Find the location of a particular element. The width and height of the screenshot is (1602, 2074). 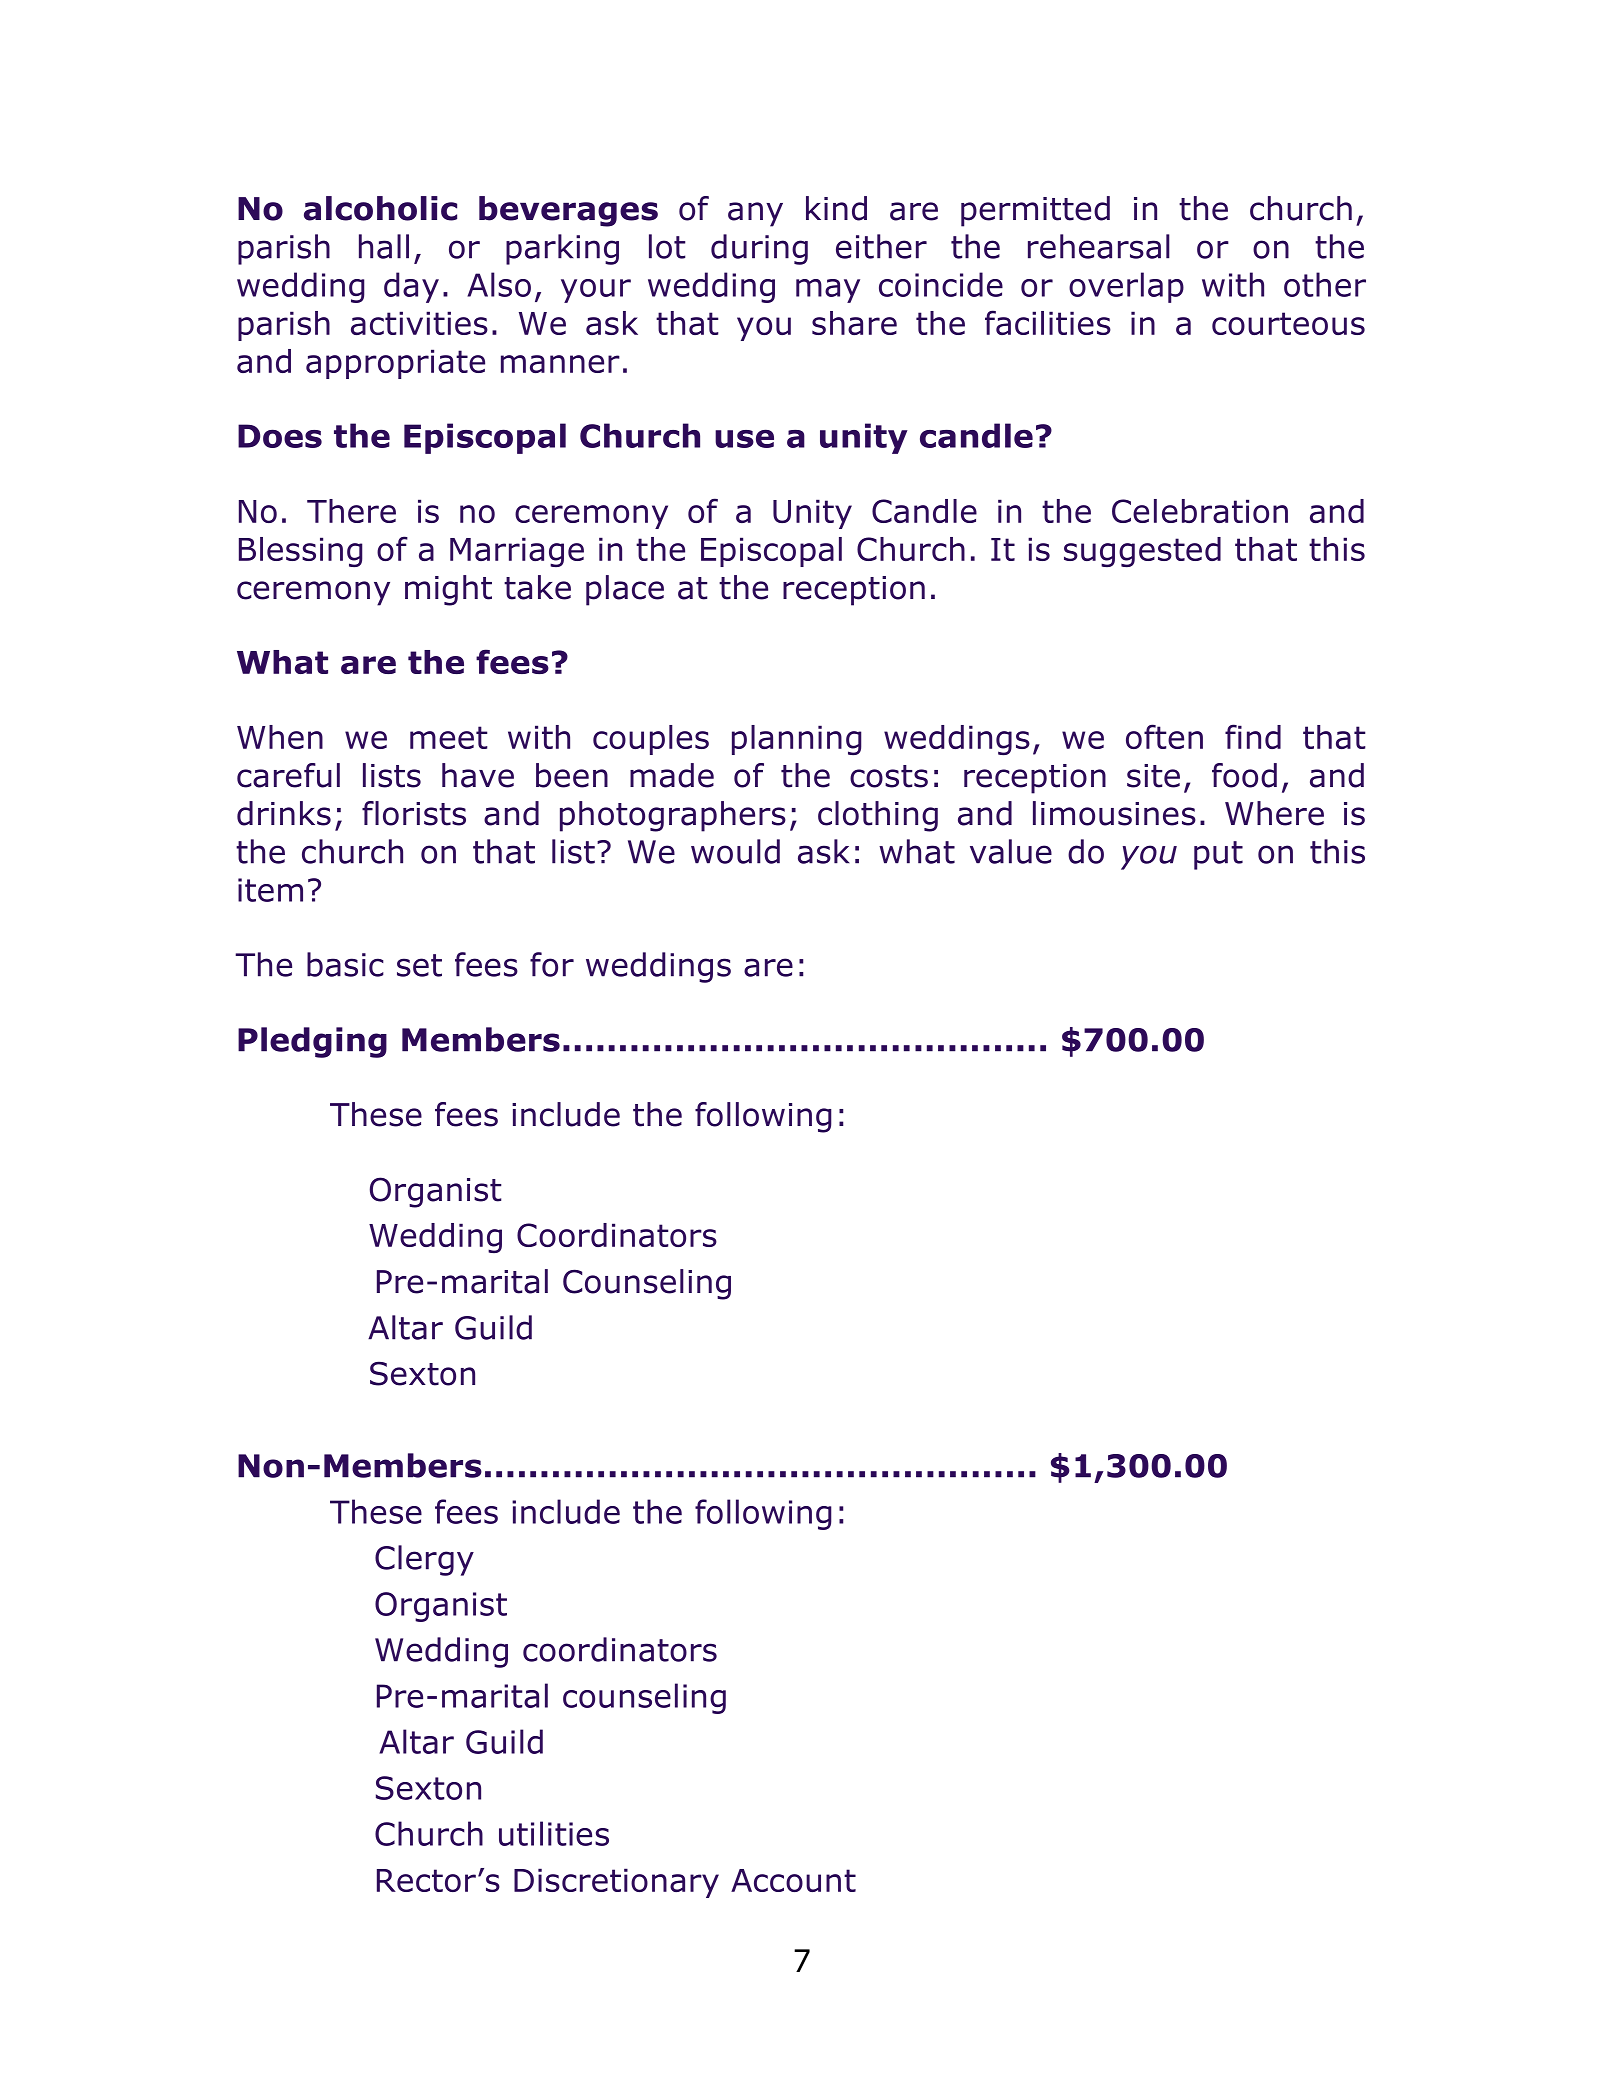

during is located at coordinates (759, 249).
